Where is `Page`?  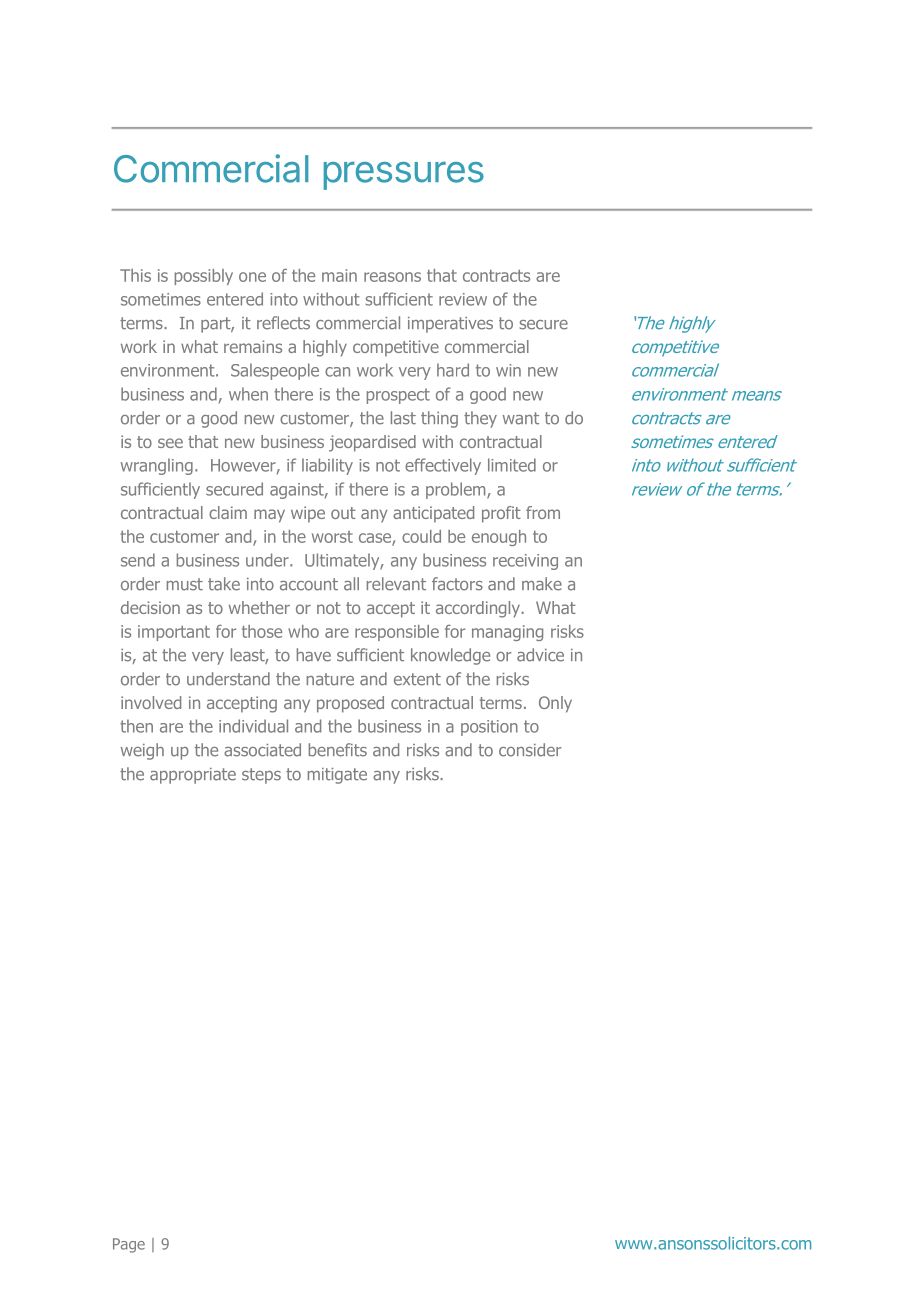 Page is located at coordinates (129, 1245).
